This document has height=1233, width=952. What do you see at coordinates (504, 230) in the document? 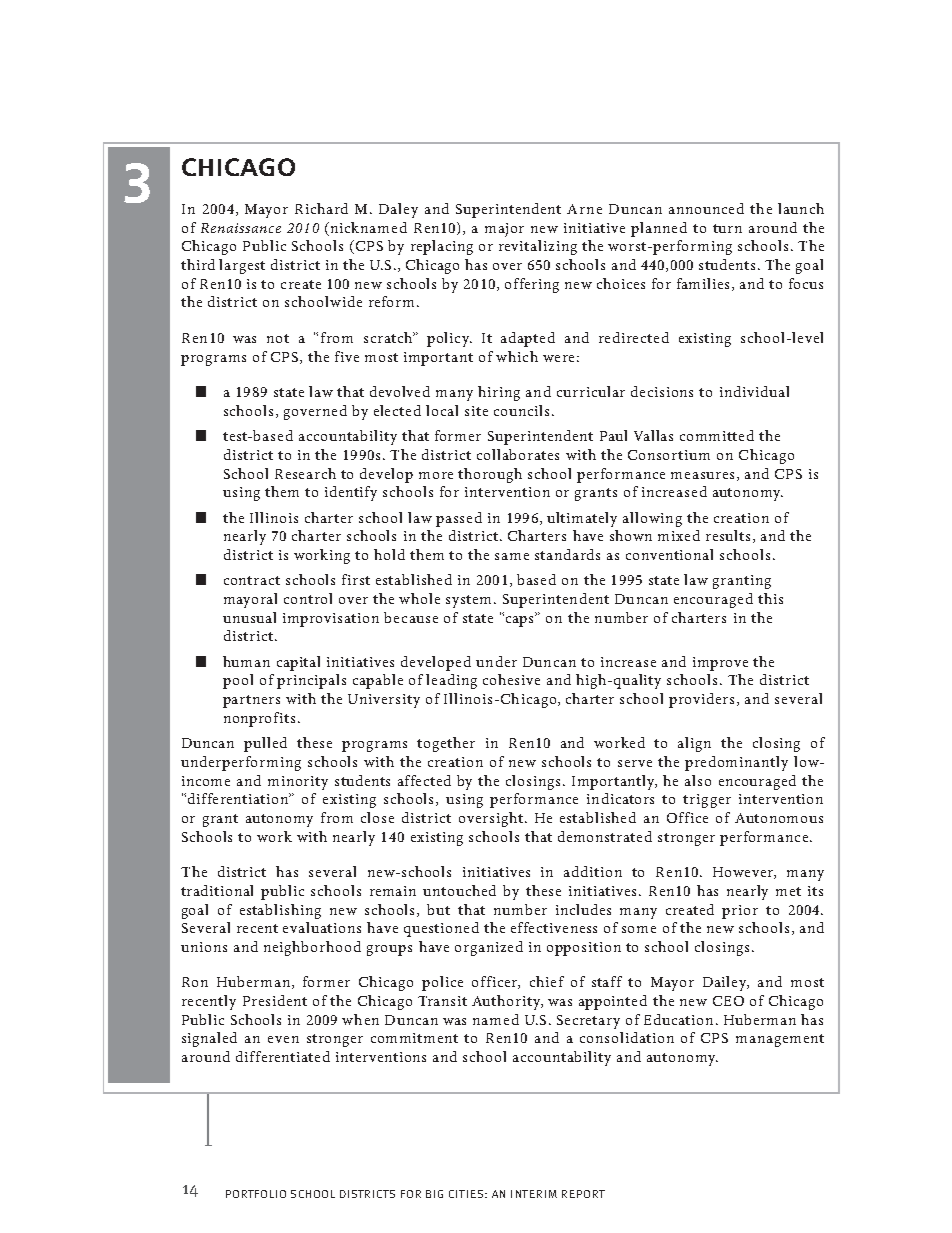
I see `major` at bounding box center [504, 230].
